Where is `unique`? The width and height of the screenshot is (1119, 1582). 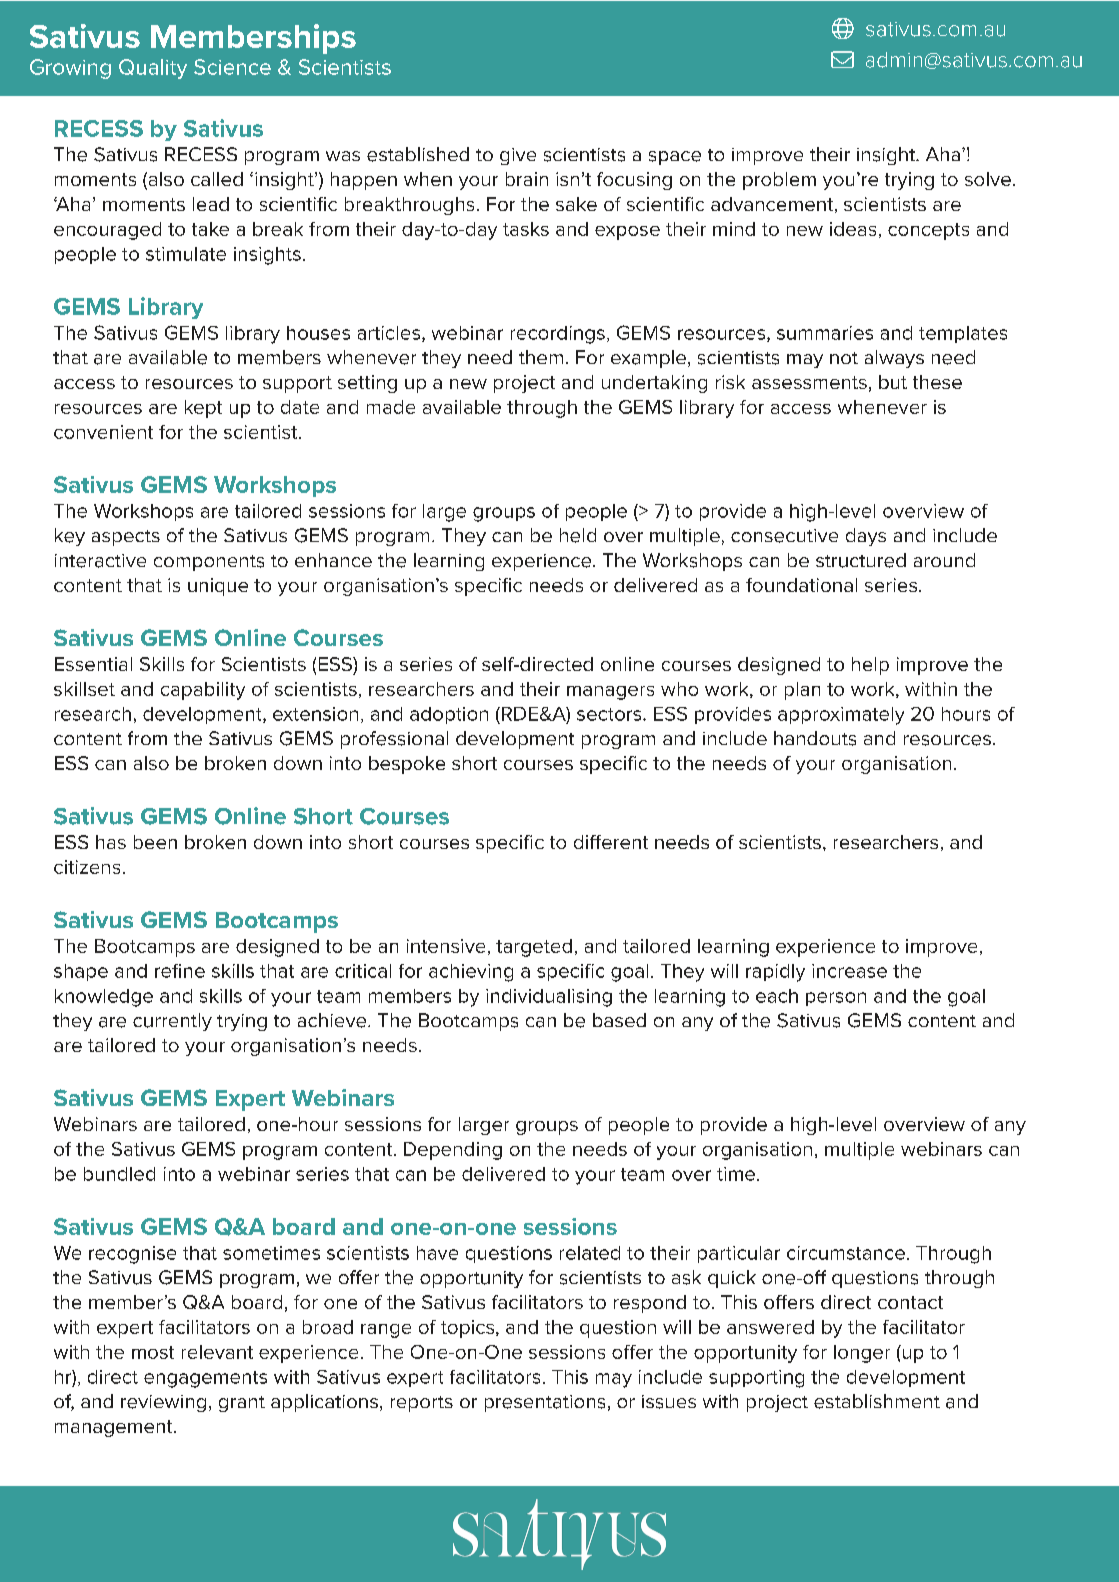 unique is located at coordinates (218, 587).
